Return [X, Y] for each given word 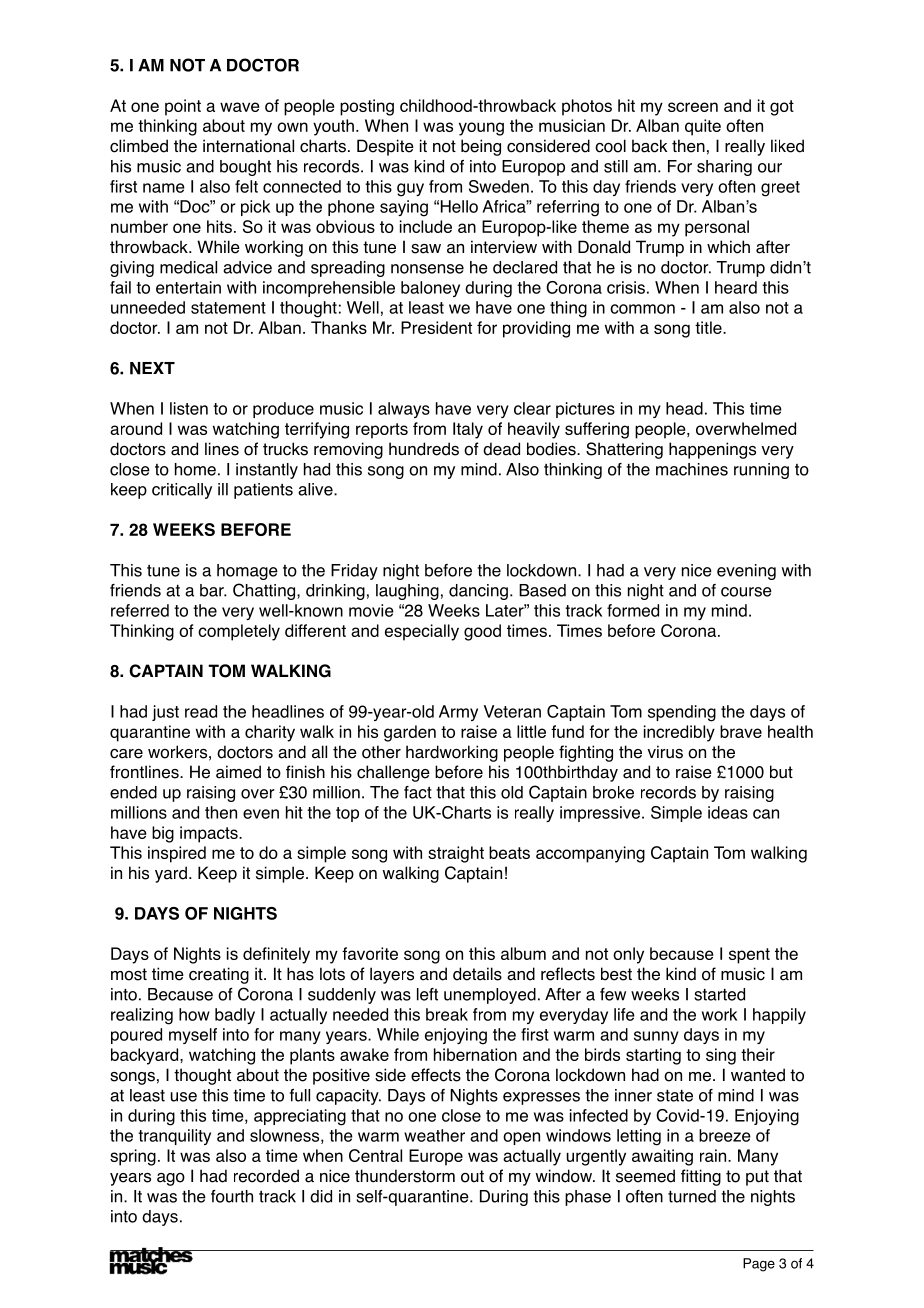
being [481, 147]
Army [458, 713]
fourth [232, 1196]
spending [682, 713]
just [165, 713]
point [183, 107]
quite [703, 127]
